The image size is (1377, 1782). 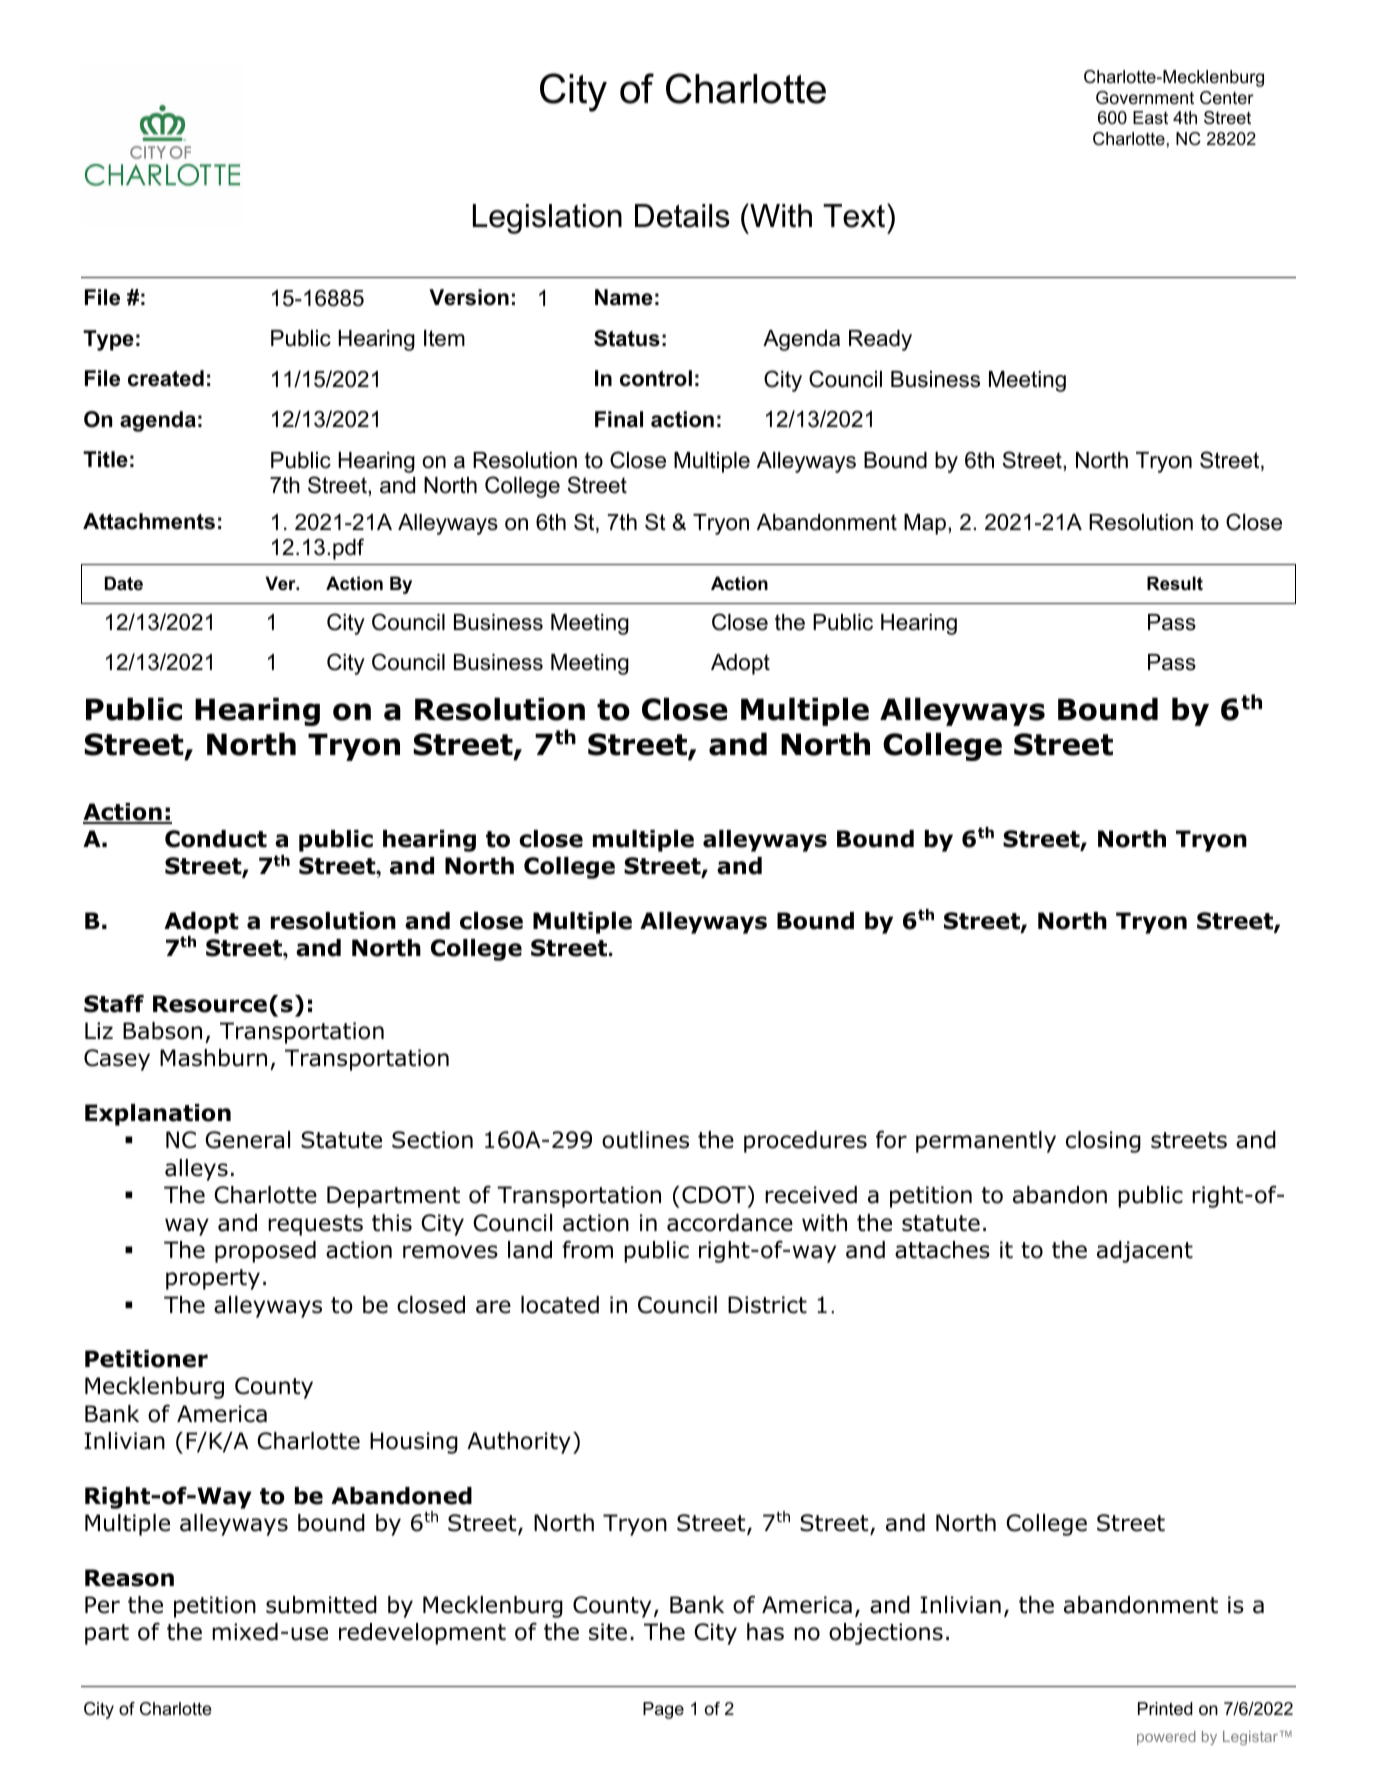 I want to click on Result, so click(x=1175, y=583).
